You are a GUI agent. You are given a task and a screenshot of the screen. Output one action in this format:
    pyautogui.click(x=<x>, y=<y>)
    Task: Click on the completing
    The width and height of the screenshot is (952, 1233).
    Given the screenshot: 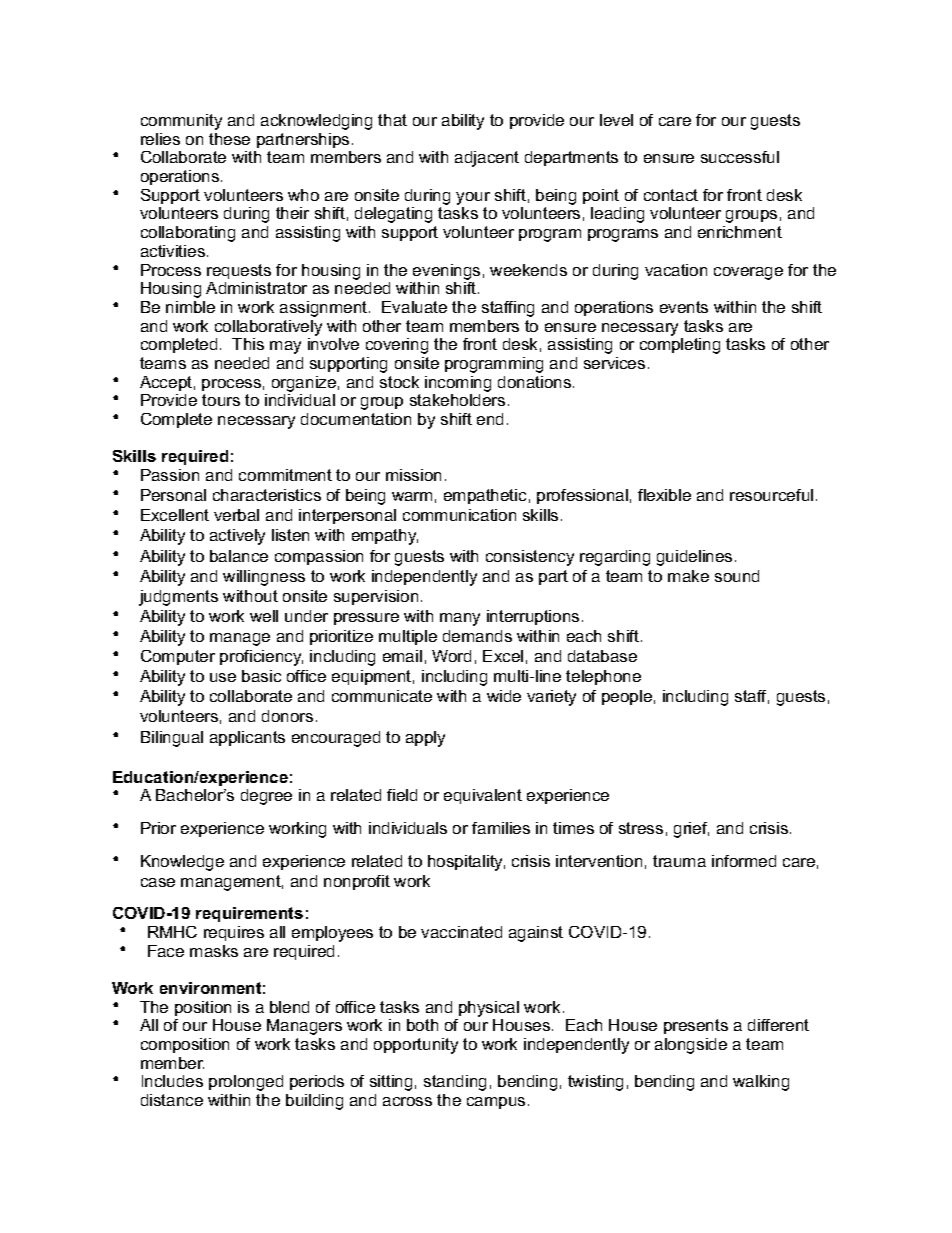 What is the action you would take?
    pyautogui.click(x=680, y=346)
